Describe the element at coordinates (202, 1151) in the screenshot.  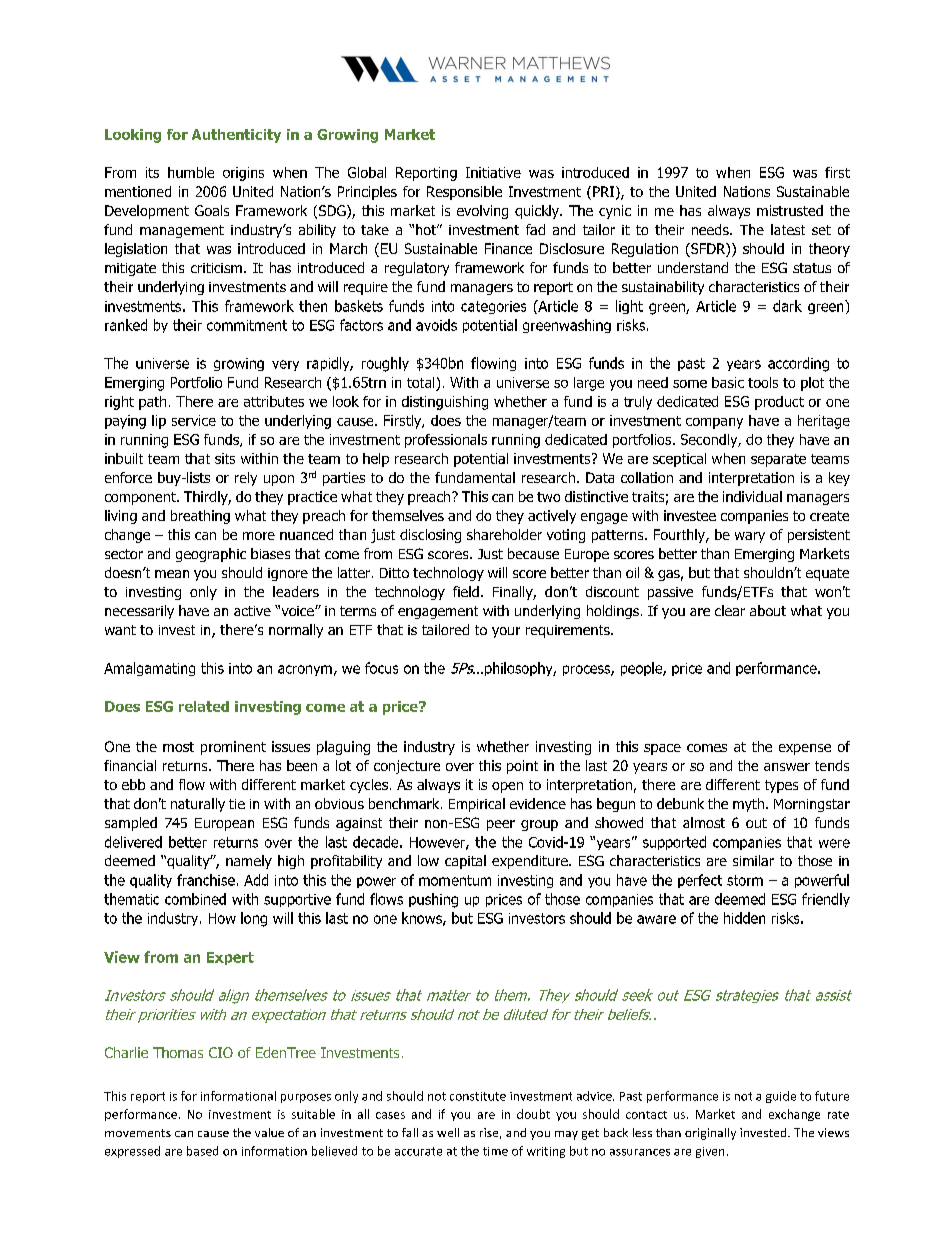
I see `based` at that location.
